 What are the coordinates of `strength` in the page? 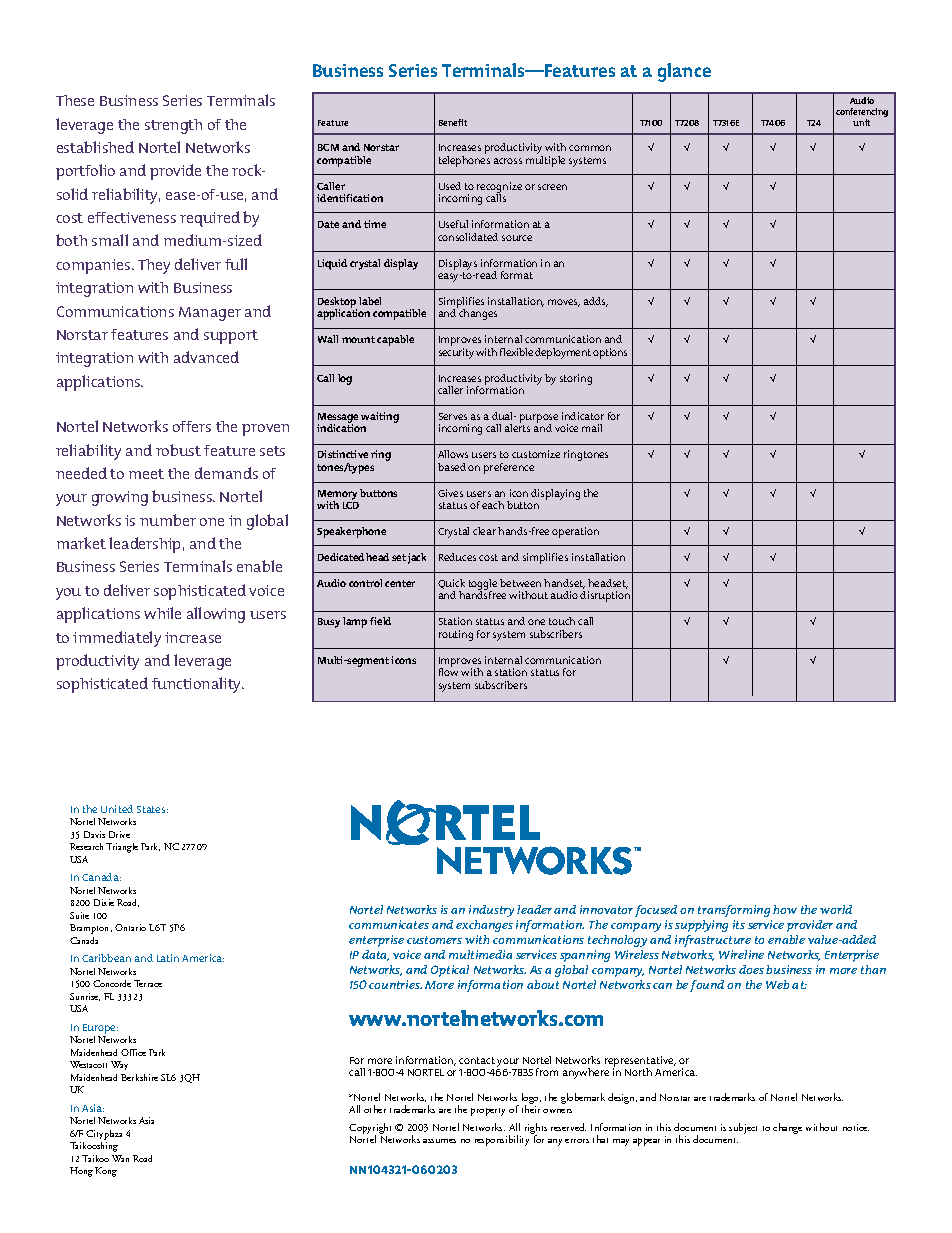 It's located at (173, 126).
